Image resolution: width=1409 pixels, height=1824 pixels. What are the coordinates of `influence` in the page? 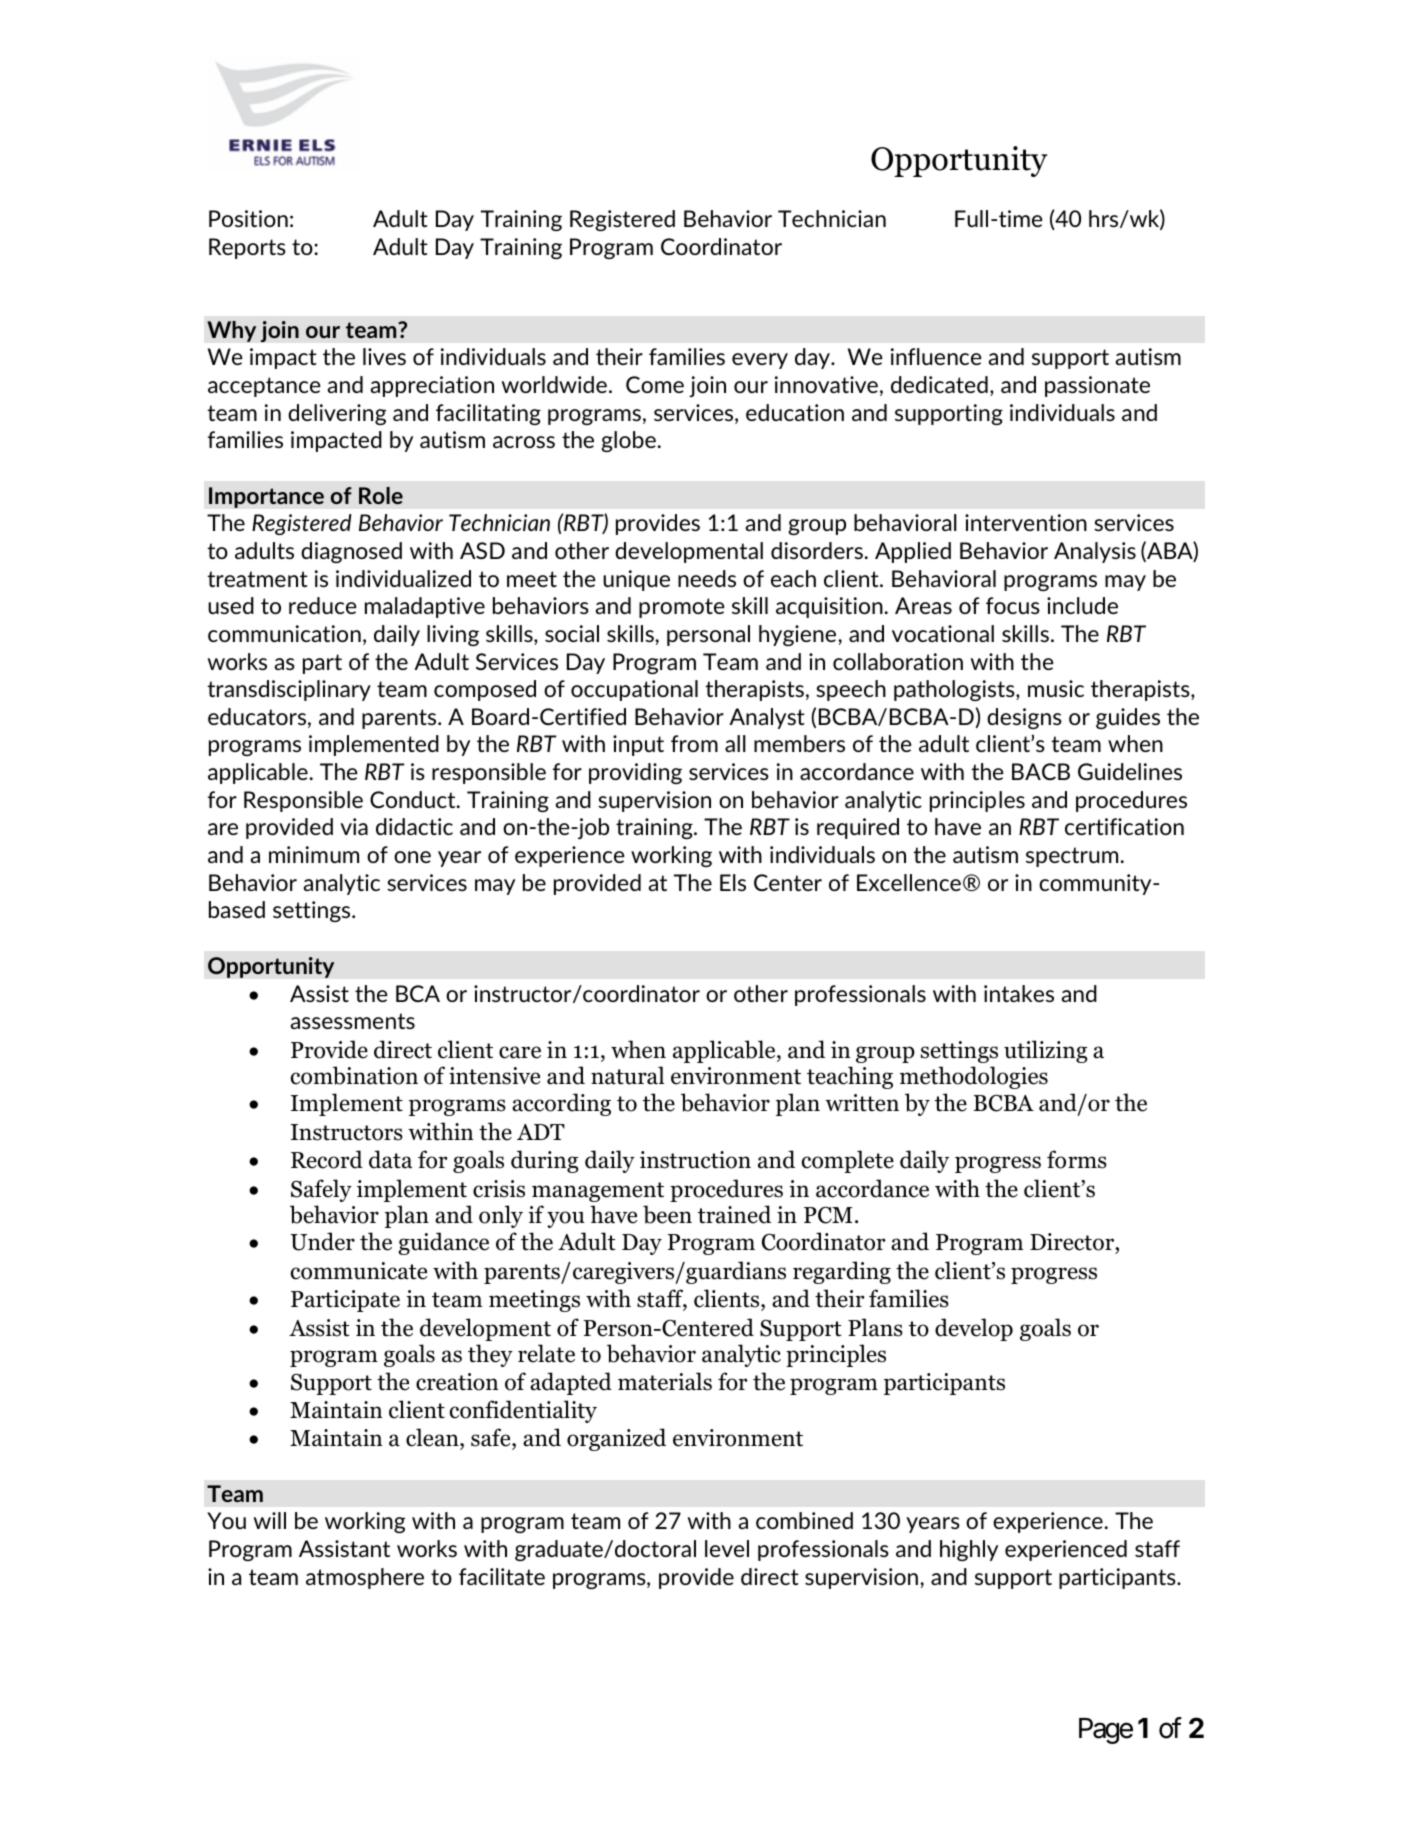 It's located at (936, 356).
